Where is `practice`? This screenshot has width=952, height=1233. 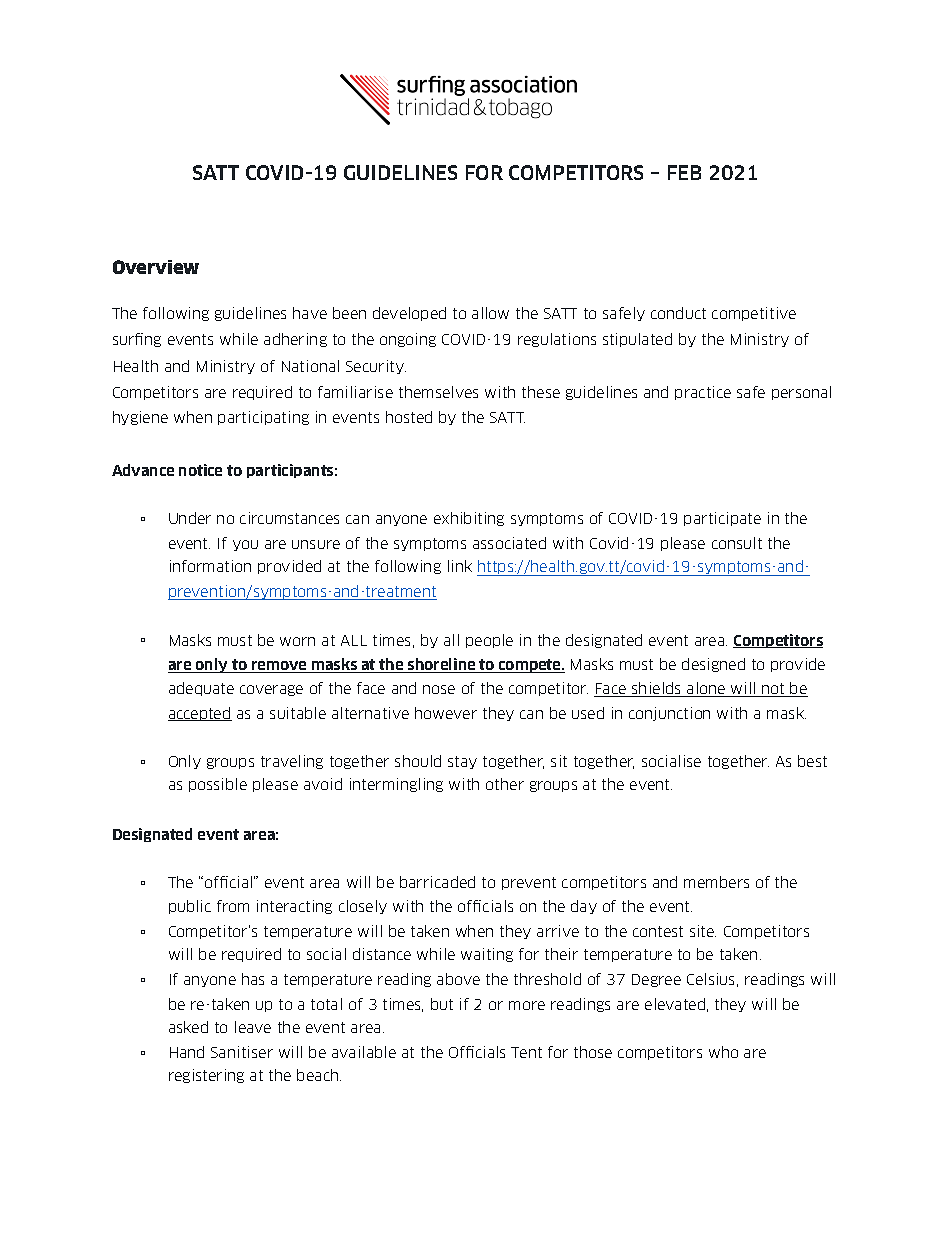 practice is located at coordinates (703, 393).
